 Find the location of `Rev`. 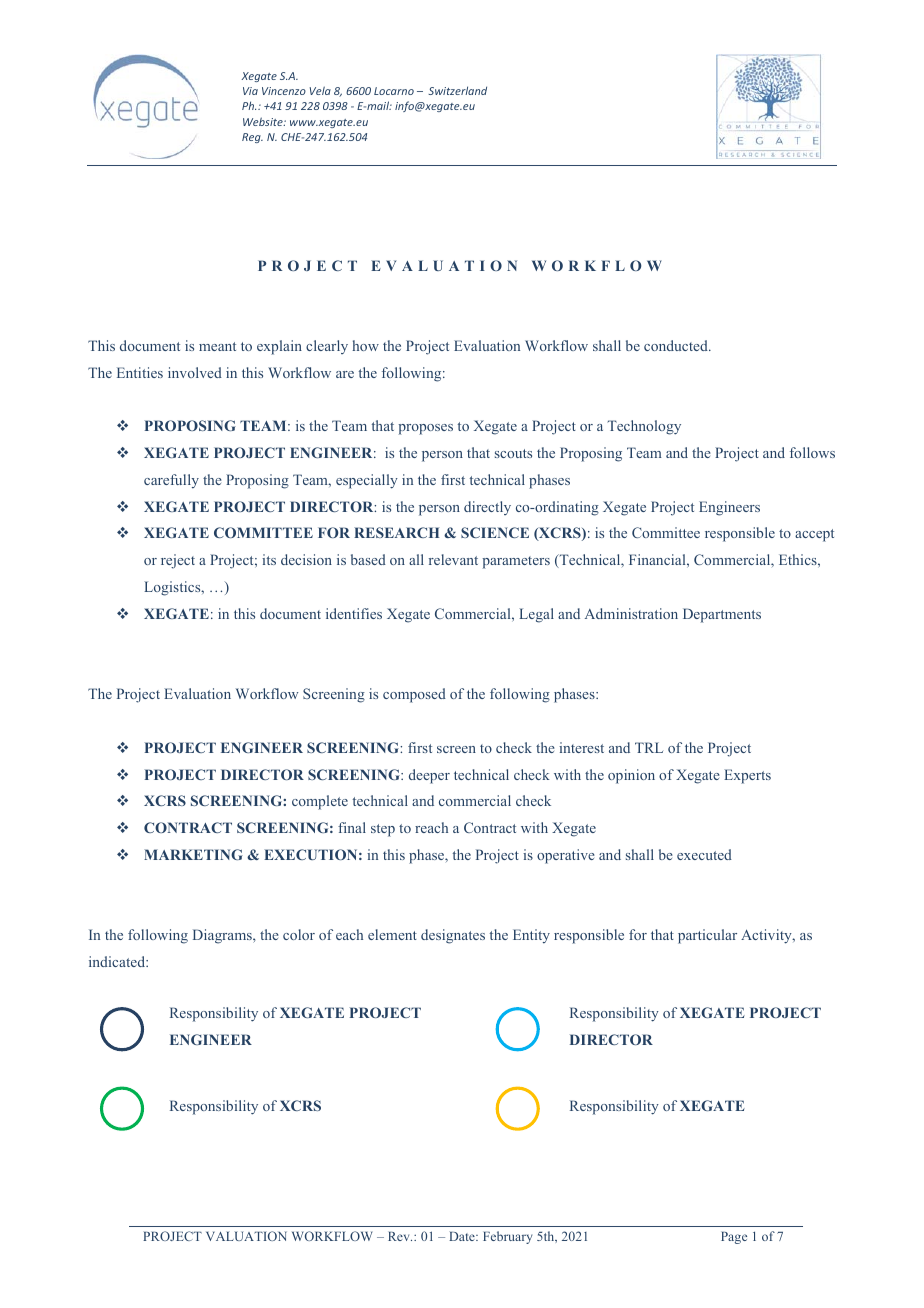

Rev is located at coordinates (400, 1236).
